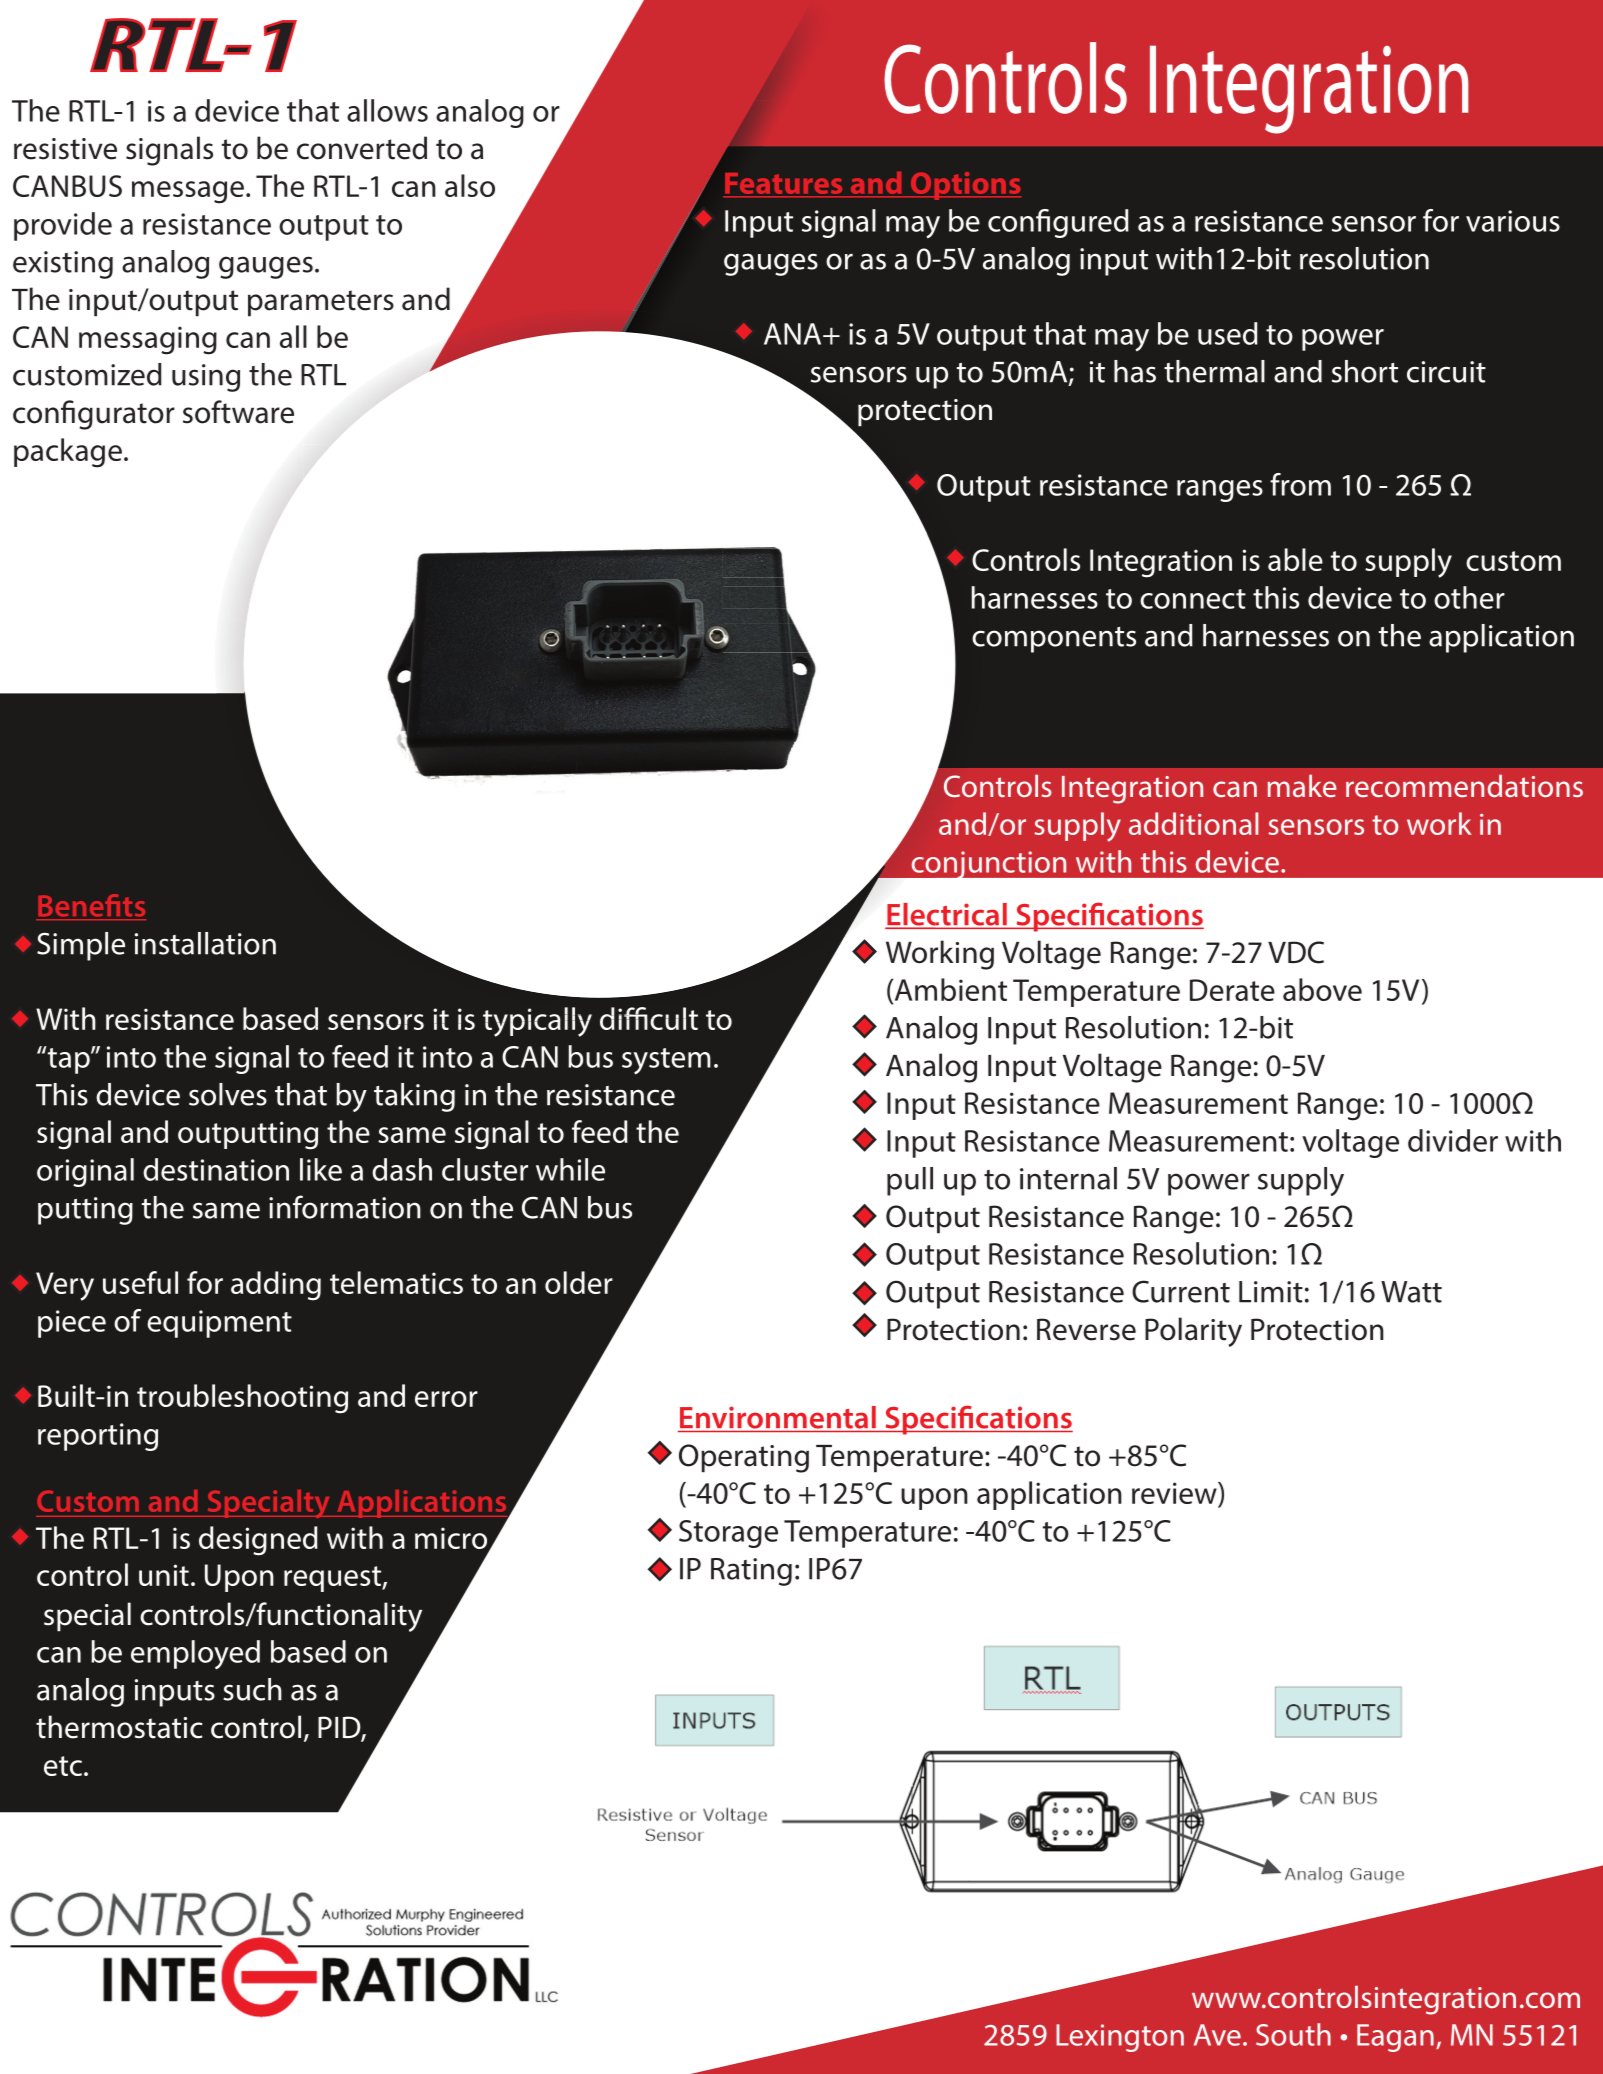 This screenshot has height=2074, width=1603. What do you see at coordinates (1271, 1292) in the screenshot?
I see `Limit` at bounding box center [1271, 1292].
